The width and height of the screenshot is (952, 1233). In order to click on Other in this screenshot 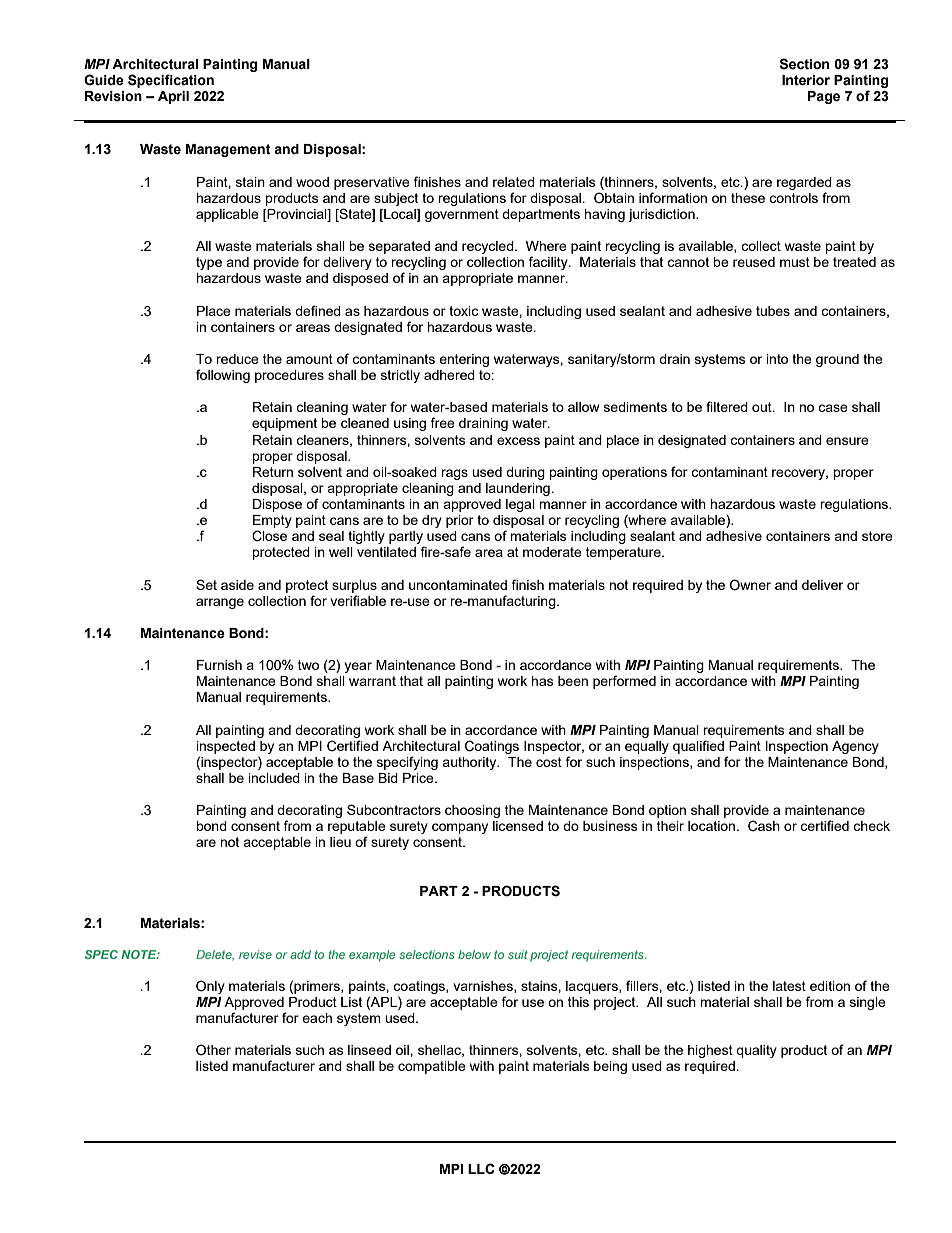, I will do `click(213, 1049)`.
